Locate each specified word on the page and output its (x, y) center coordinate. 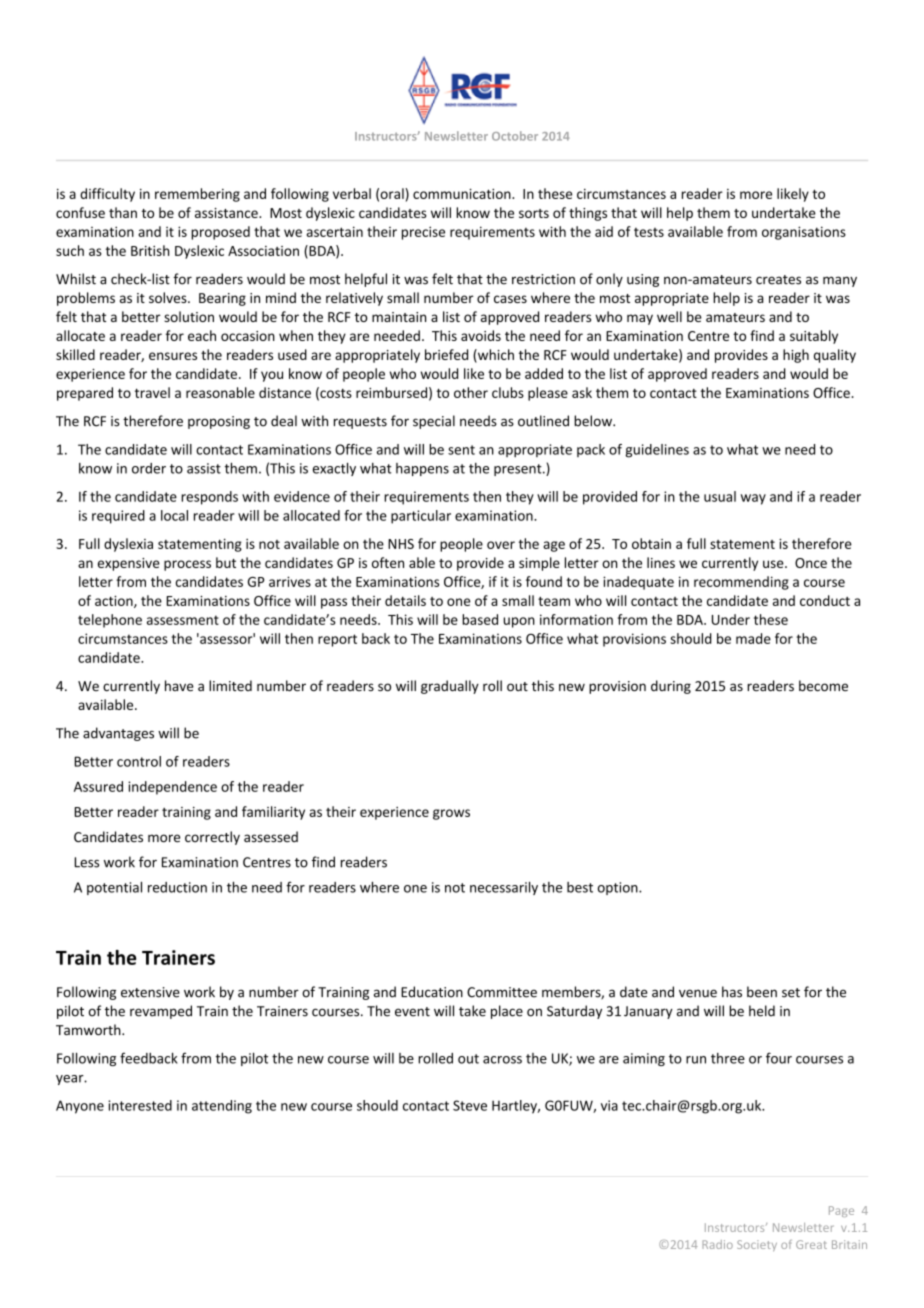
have (179, 686)
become (823, 686)
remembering (197, 195)
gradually (450, 687)
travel (152, 392)
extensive (150, 992)
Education (432, 992)
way (753, 499)
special (434, 422)
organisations (804, 233)
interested (140, 1105)
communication (463, 194)
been (762, 992)
